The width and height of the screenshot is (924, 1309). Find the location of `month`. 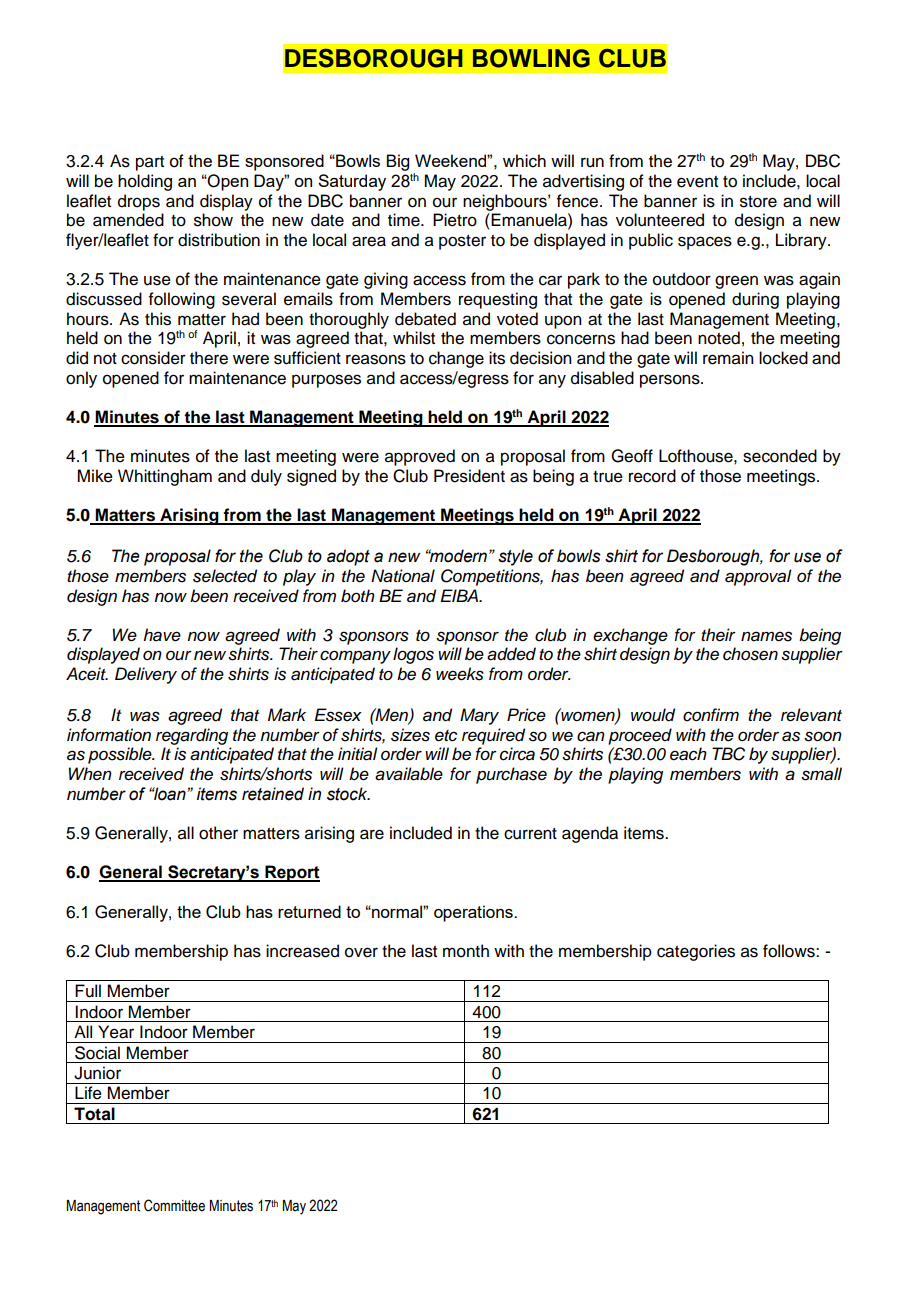

month is located at coordinates (466, 951).
